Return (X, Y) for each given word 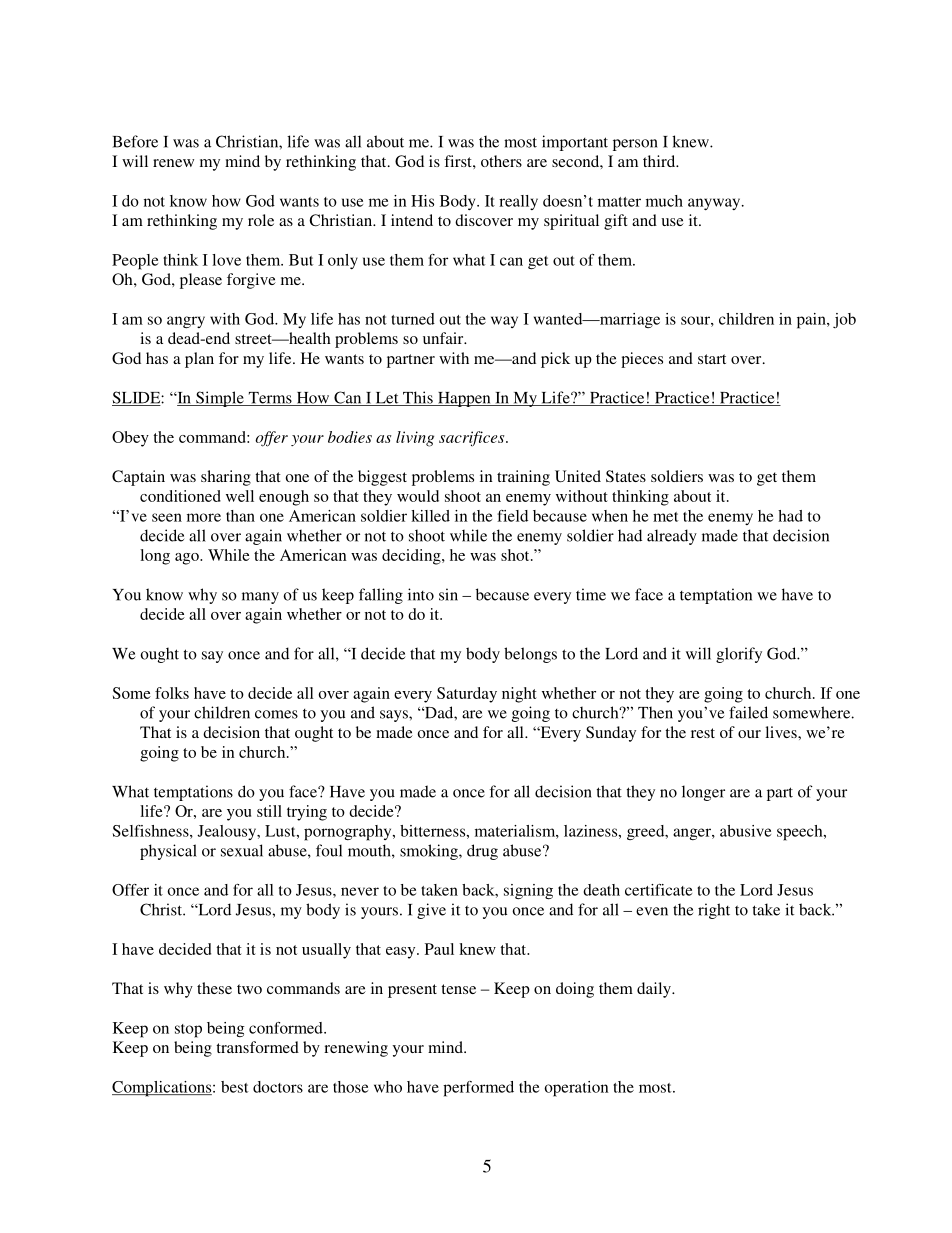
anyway (715, 204)
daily (655, 990)
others (501, 161)
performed (478, 1089)
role (261, 220)
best (234, 1087)
